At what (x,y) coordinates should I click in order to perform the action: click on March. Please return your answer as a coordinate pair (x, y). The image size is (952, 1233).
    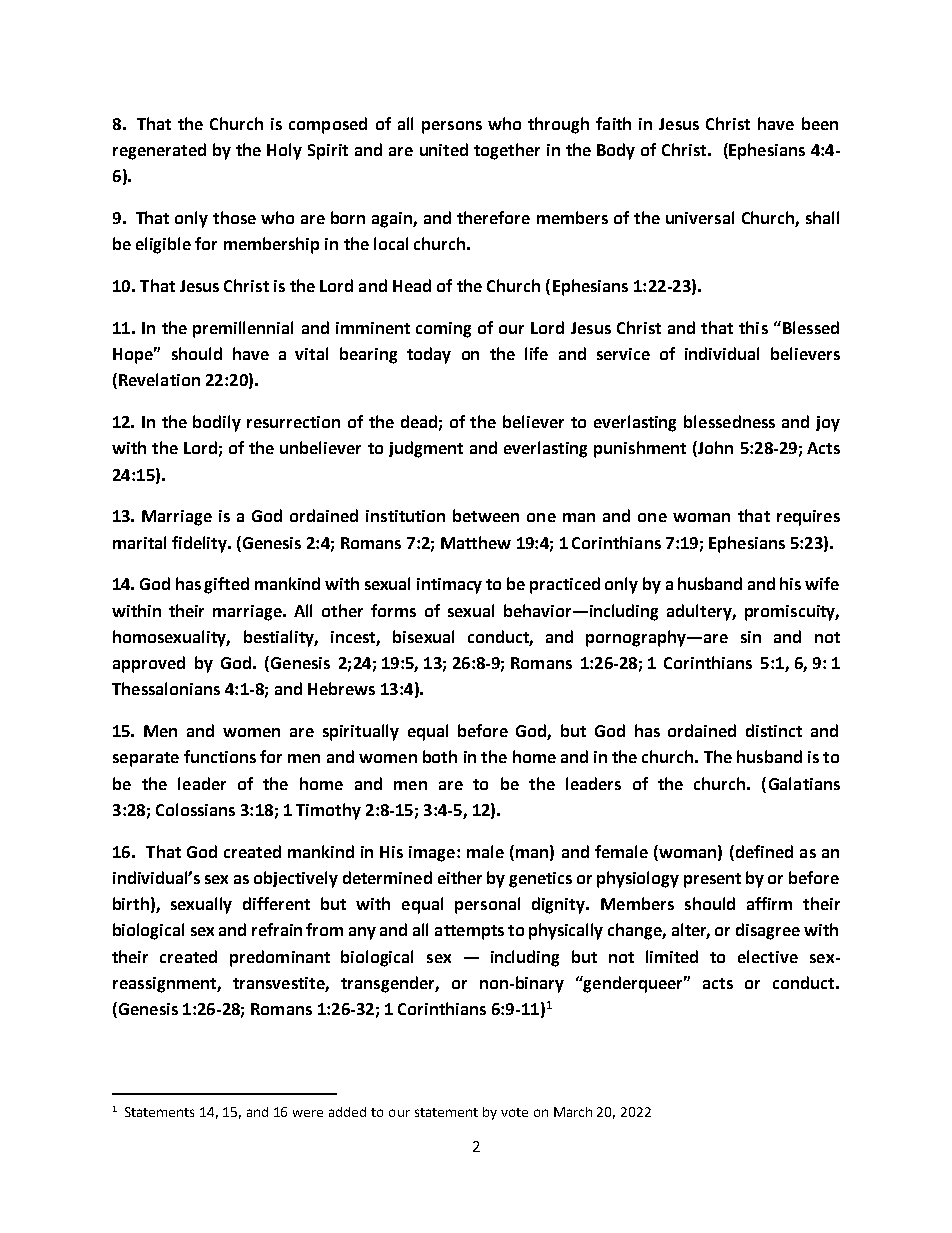
    Looking at the image, I should click on (573, 1112).
